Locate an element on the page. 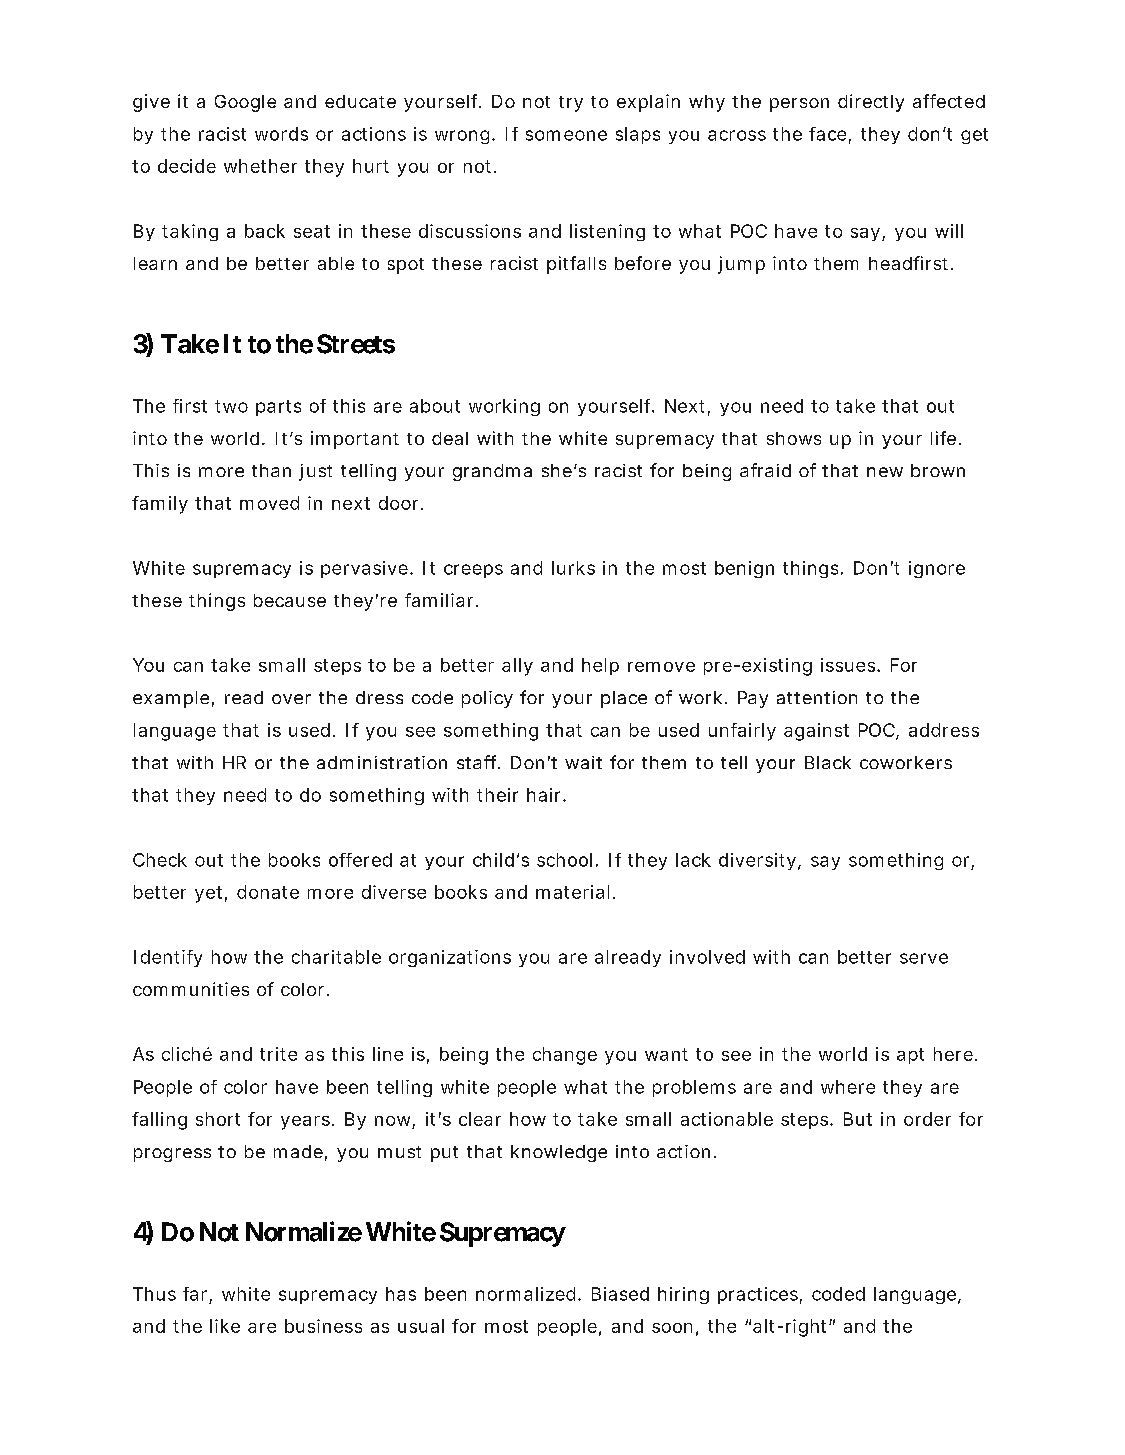 The height and width of the document is (1455, 1125). someone is located at coordinates (566, 135).
